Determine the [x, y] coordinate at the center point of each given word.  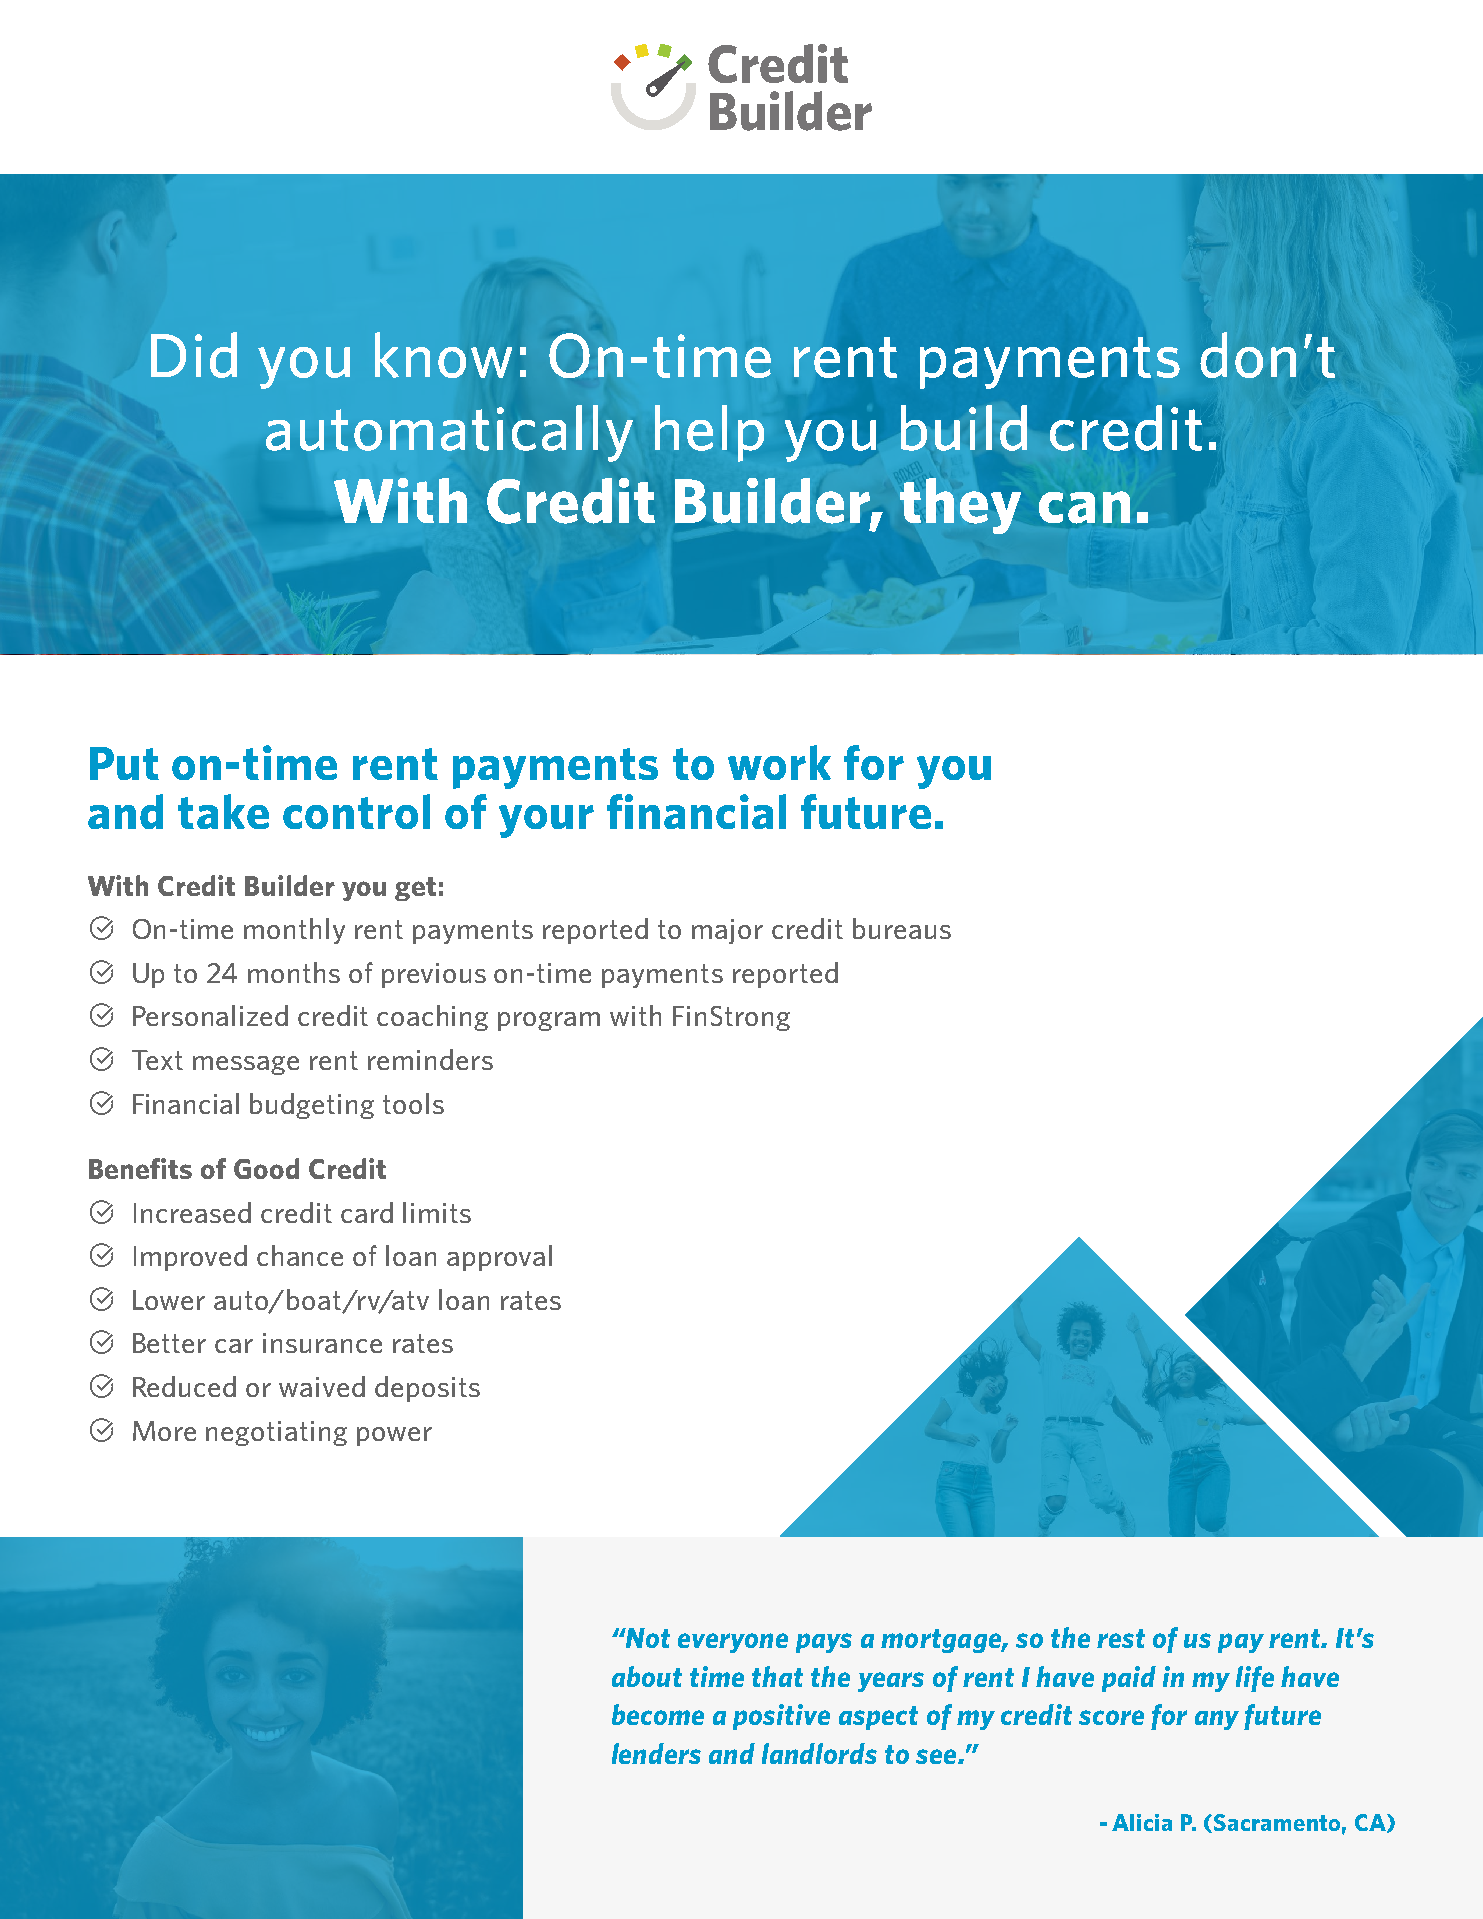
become [658, 1714]
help [709, 433]
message [246, 1065]
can [1084, 507]
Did [194, 355]
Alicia [1142, 1822]
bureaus [902, 928]
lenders [656, 1753]
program [549, 1021]
